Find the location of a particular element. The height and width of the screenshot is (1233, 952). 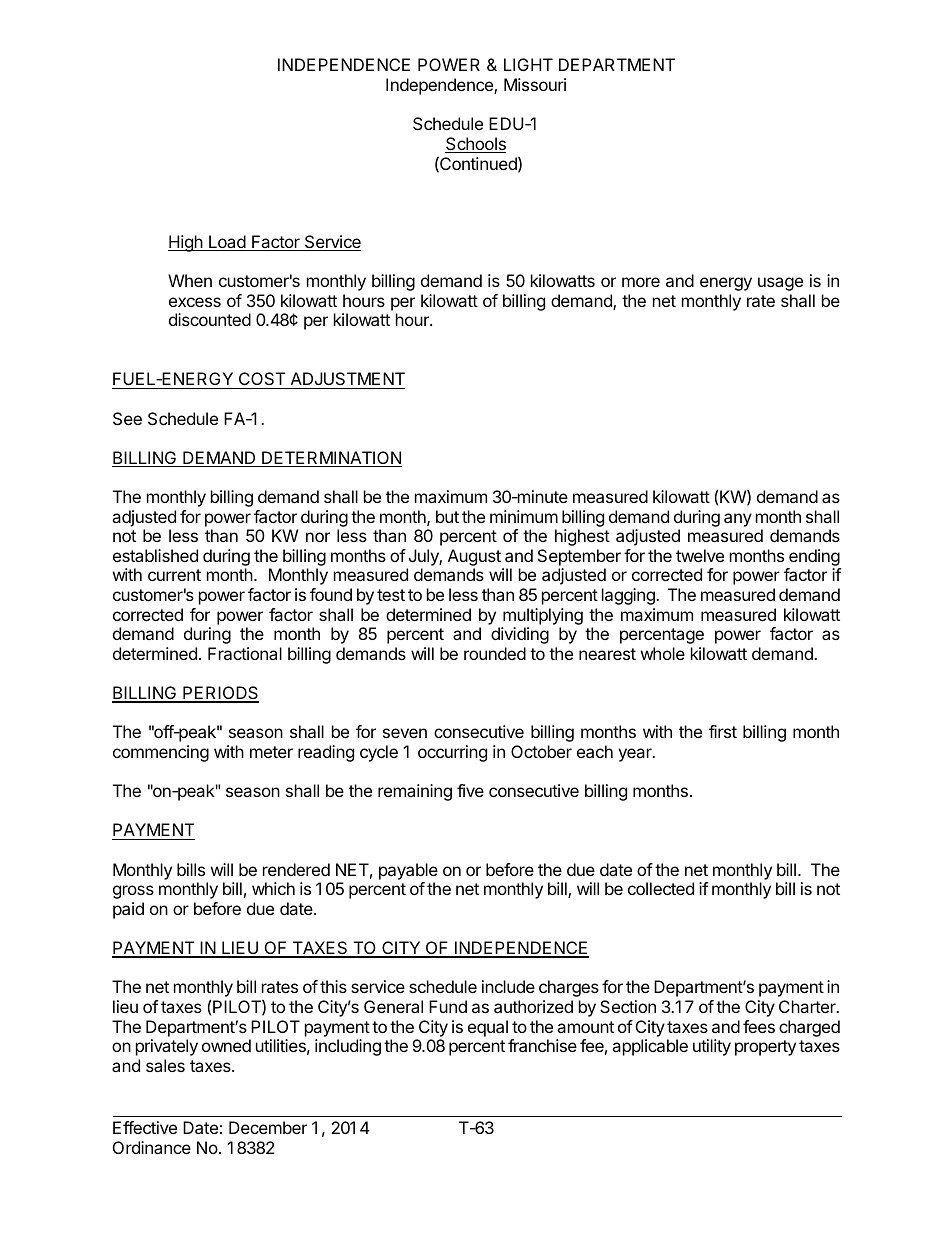

Missouri is located at coordinates (535, 84).
